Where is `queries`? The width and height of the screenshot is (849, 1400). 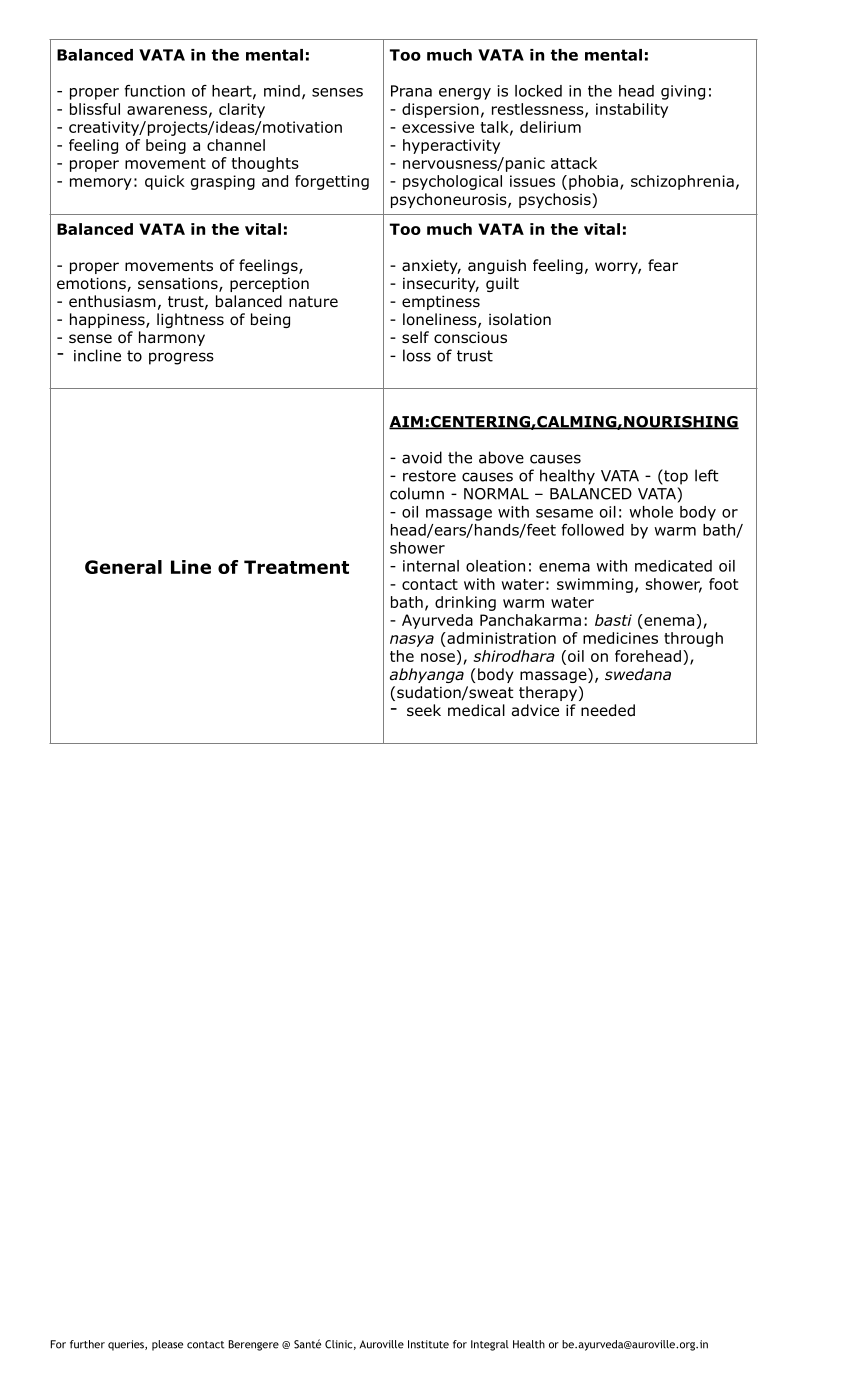 queries is located at coordinates (127, 1345).
